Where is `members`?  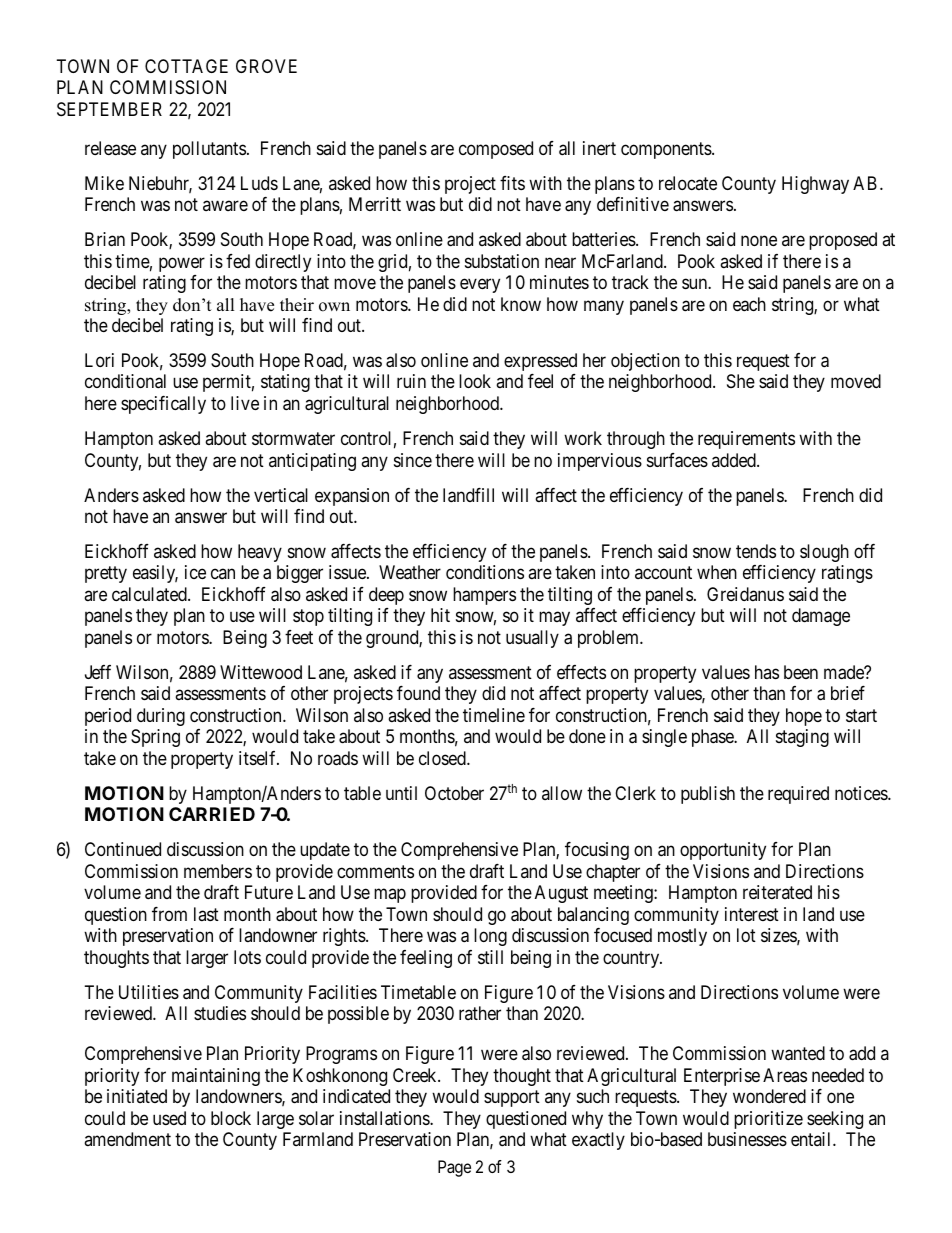
members is located at coordinates (218, 871).
